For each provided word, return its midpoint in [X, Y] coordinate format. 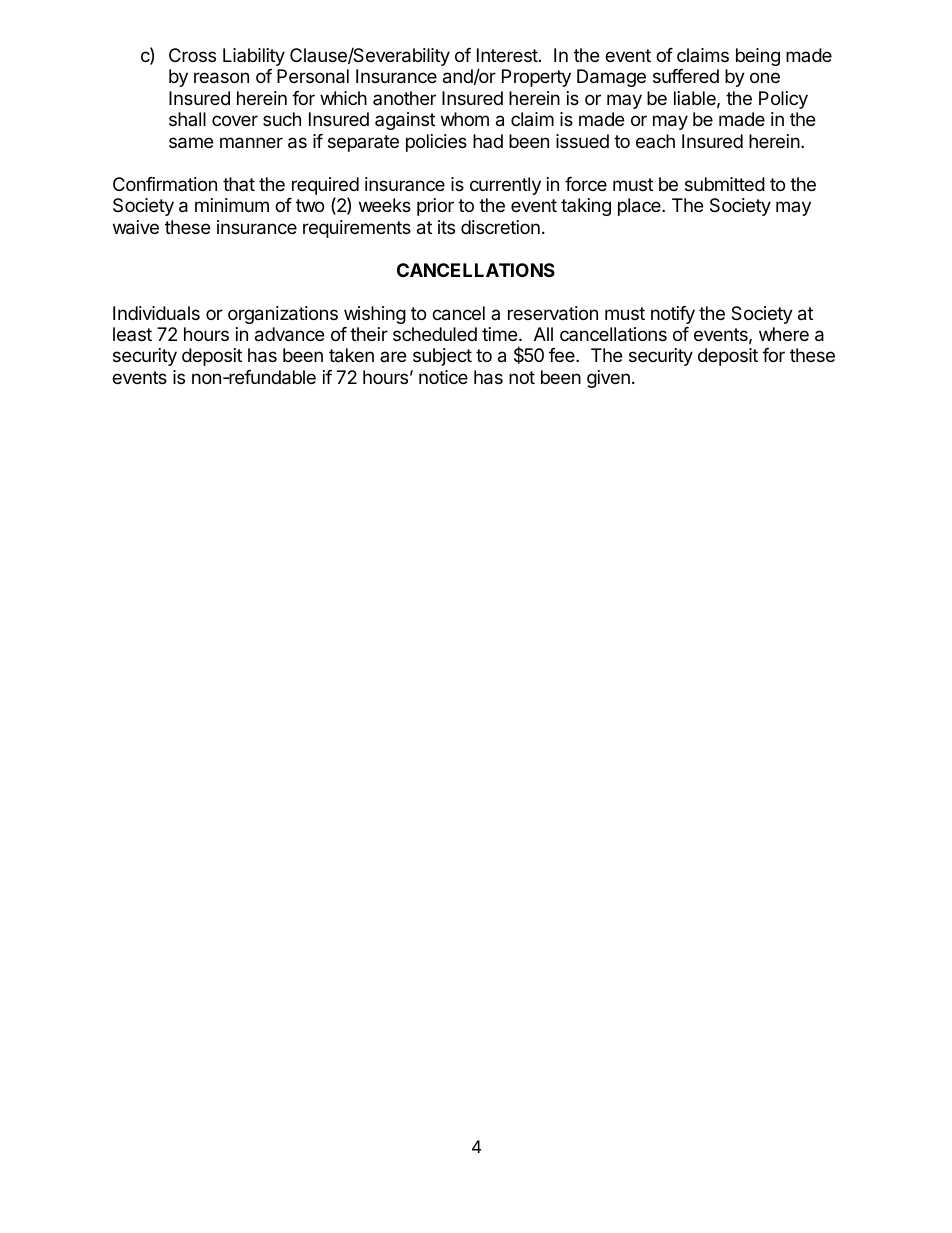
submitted [725, 184]
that [239, 184]
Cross [192, 55]
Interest [507, 55]
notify [673, 315]
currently [505, 186]
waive [136, 227]
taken [351, 355]
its [446, 227]
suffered [686, 76]
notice [443, 377]
